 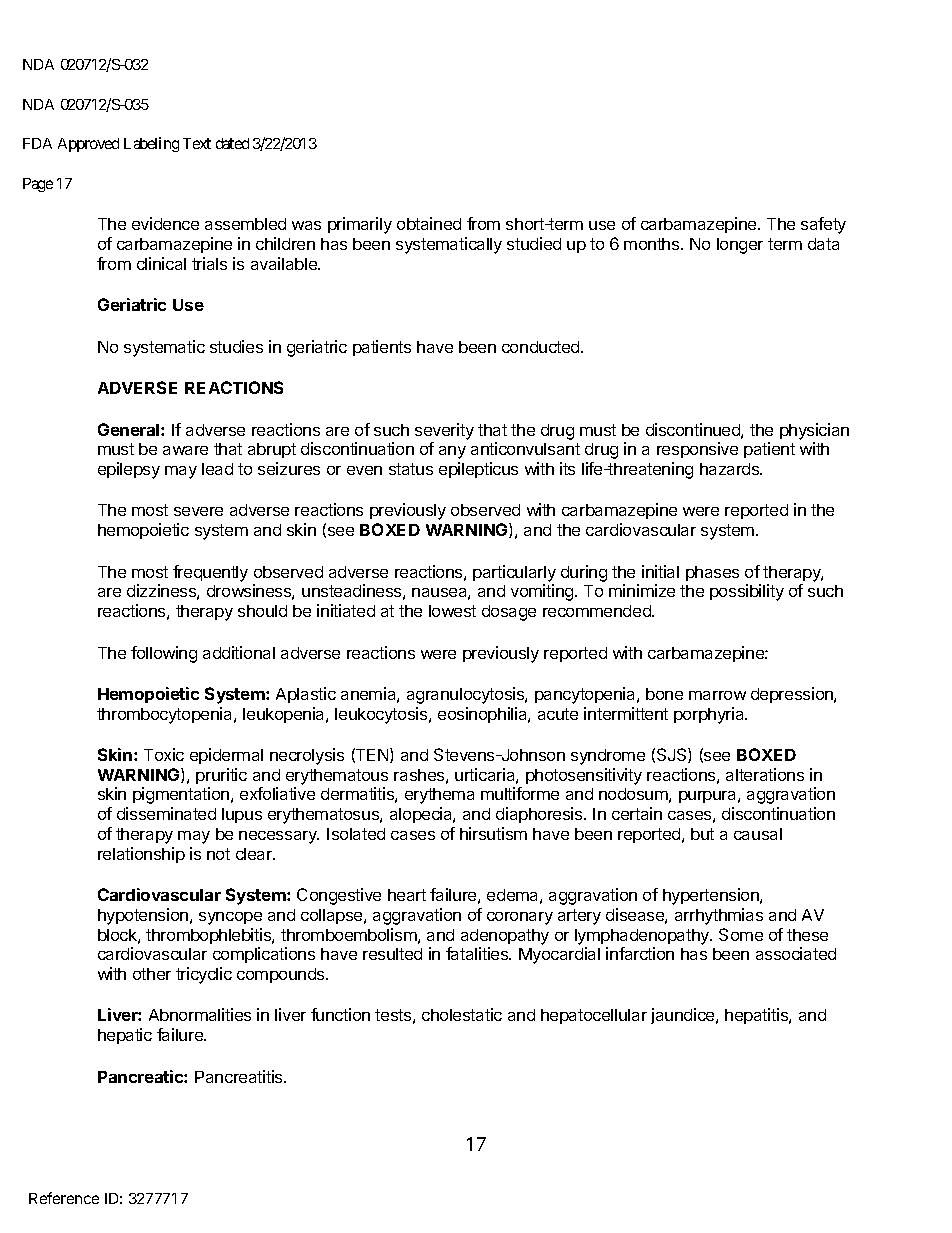 What do you see at coordinates (444, 431) in the document?
I see `severity` at bounding box center [444, 431].
